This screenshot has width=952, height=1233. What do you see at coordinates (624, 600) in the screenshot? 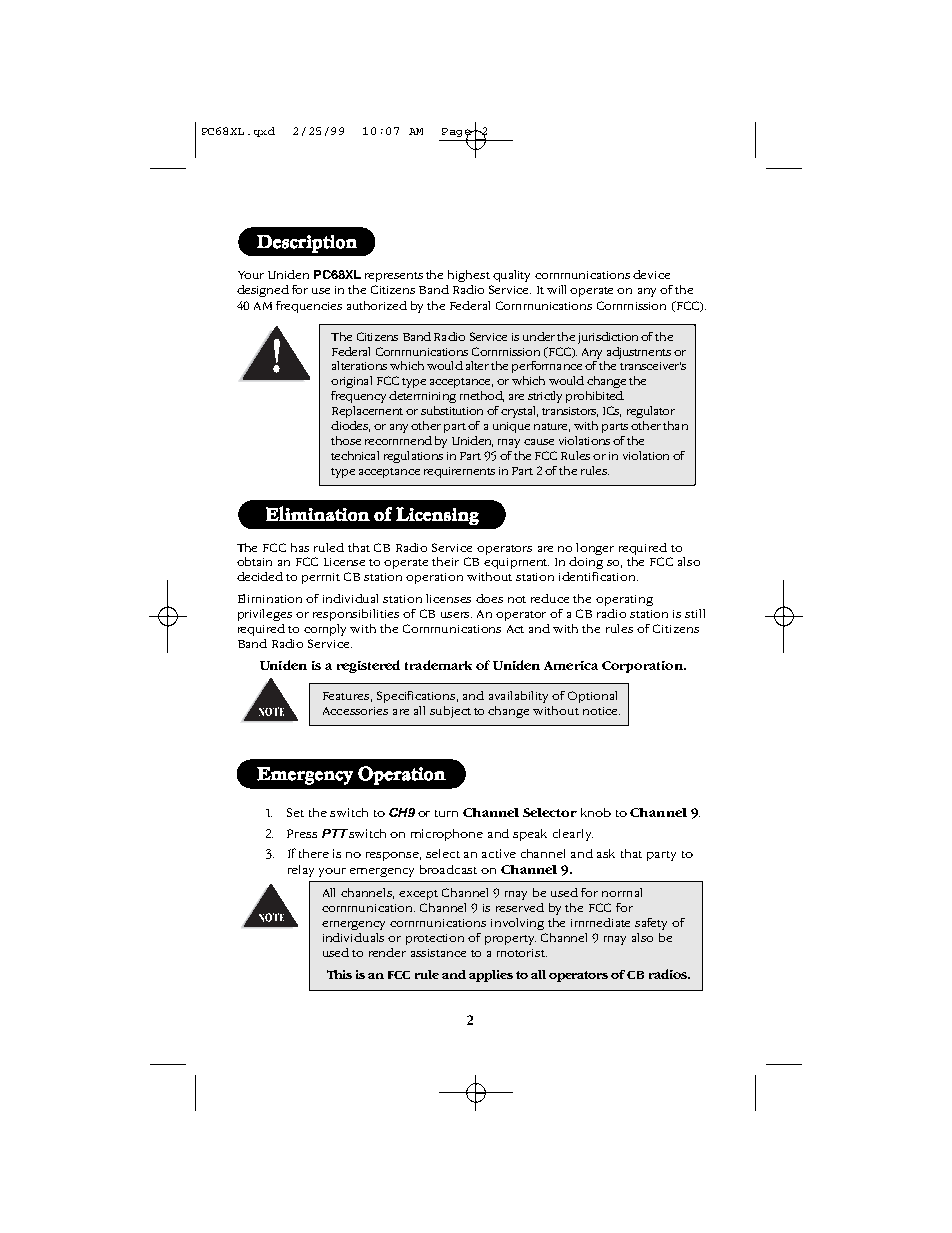
I see `operating` at bounding box center [624, 600].
